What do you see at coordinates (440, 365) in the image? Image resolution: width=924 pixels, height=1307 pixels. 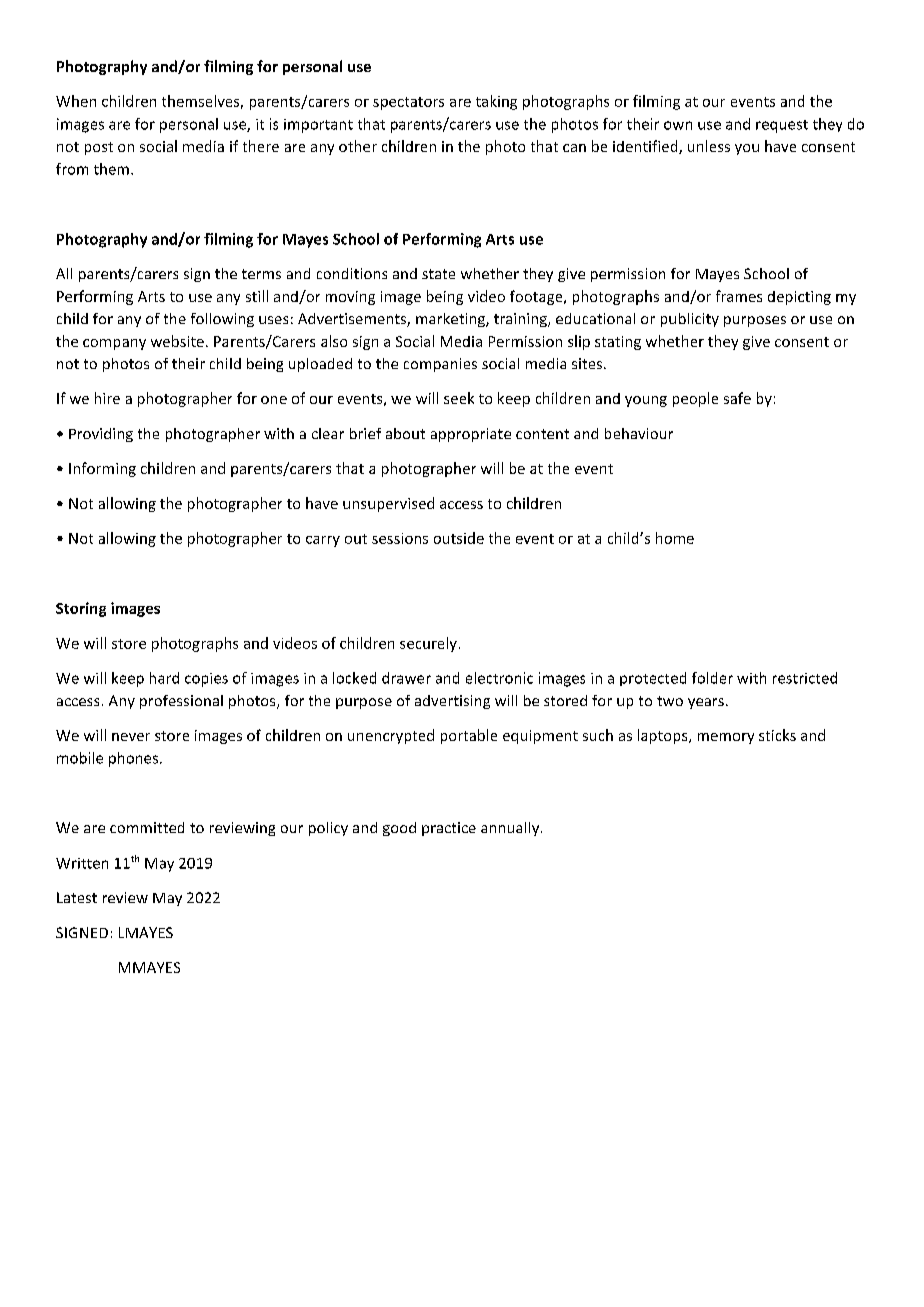 I see `companies` at bounding box center [440, 365].
